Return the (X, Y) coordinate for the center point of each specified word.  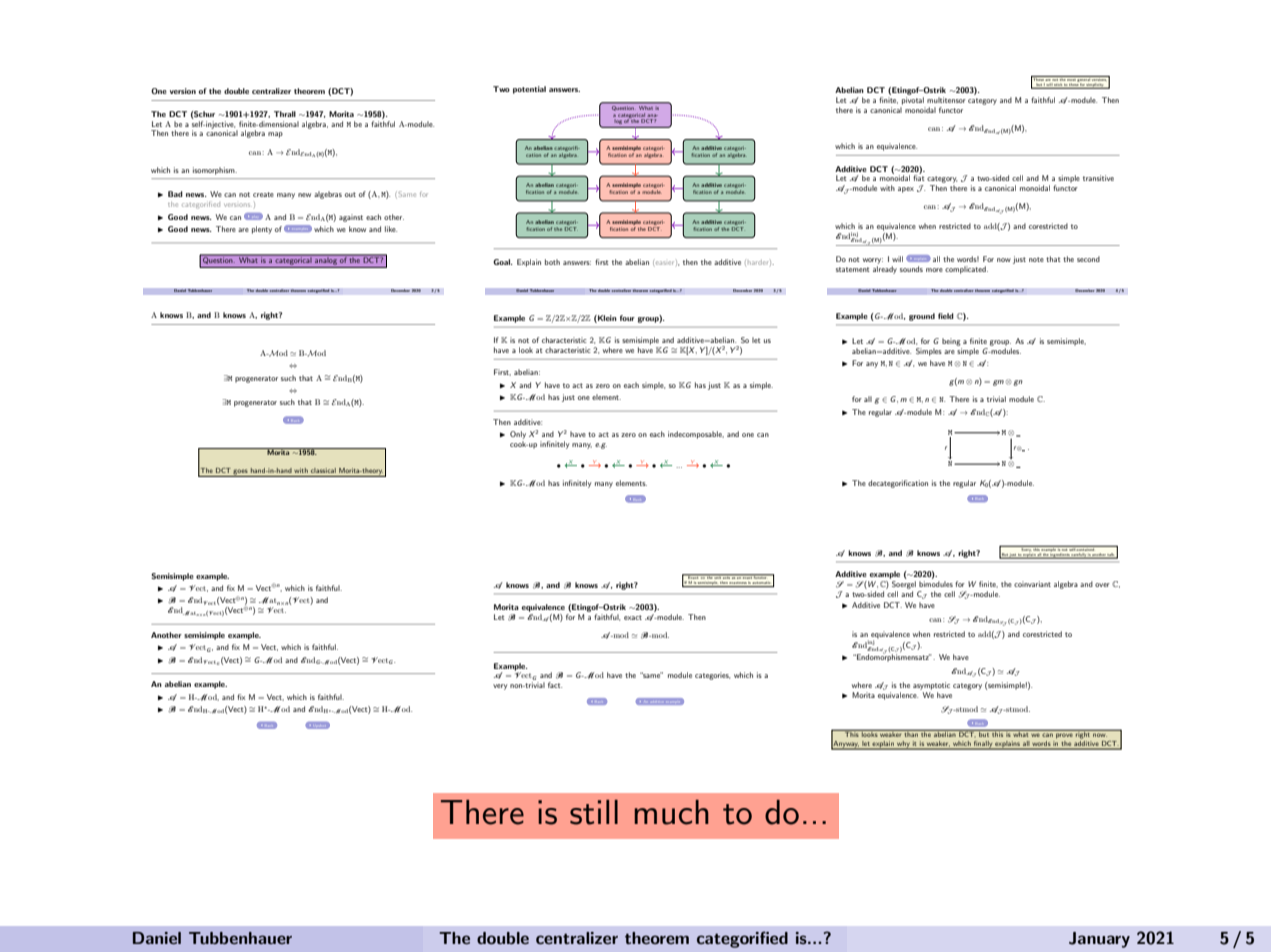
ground (922, 317)
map (275, 135)
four (627, 318)
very (500, 687)
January (1099, 940)
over (1102, 585)
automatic (762, 584)
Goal (503, 262)
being (951, 342)
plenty (262, 230)
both (552, 262)
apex (906, 190)
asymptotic (931, 686)
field (946, 316)
